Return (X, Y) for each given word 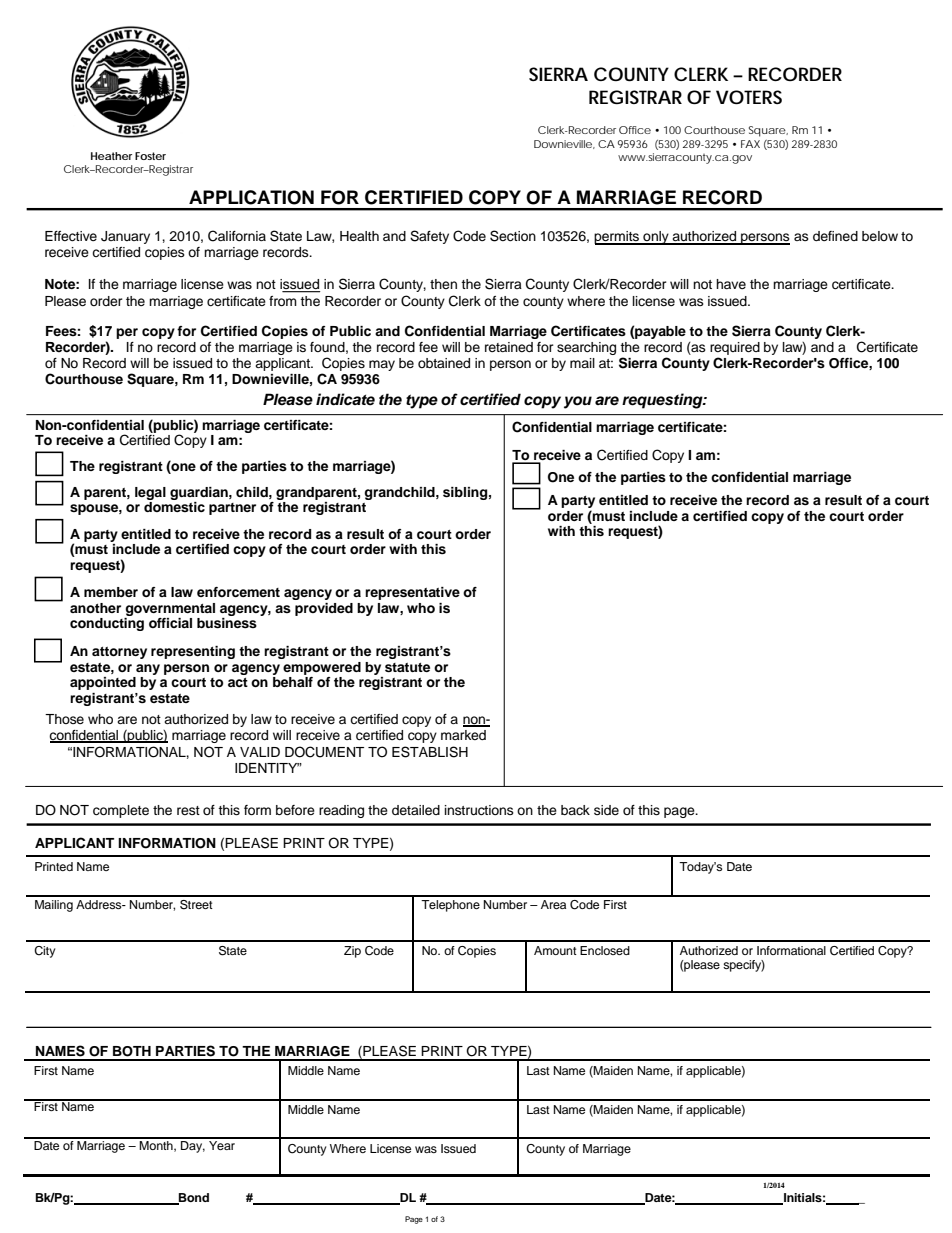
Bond (193, 1199)
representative (412, 593)
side (606, 810)
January (125, 237)
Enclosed (605, 950)
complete (121, 811)
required (735, 348)
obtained (444, 363)
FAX (750, 144)
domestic (174, 505)
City (44, 952)
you (578, 402)
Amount (555, 950)
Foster (150, 156)
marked (463, 735)
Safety (429, 237)
